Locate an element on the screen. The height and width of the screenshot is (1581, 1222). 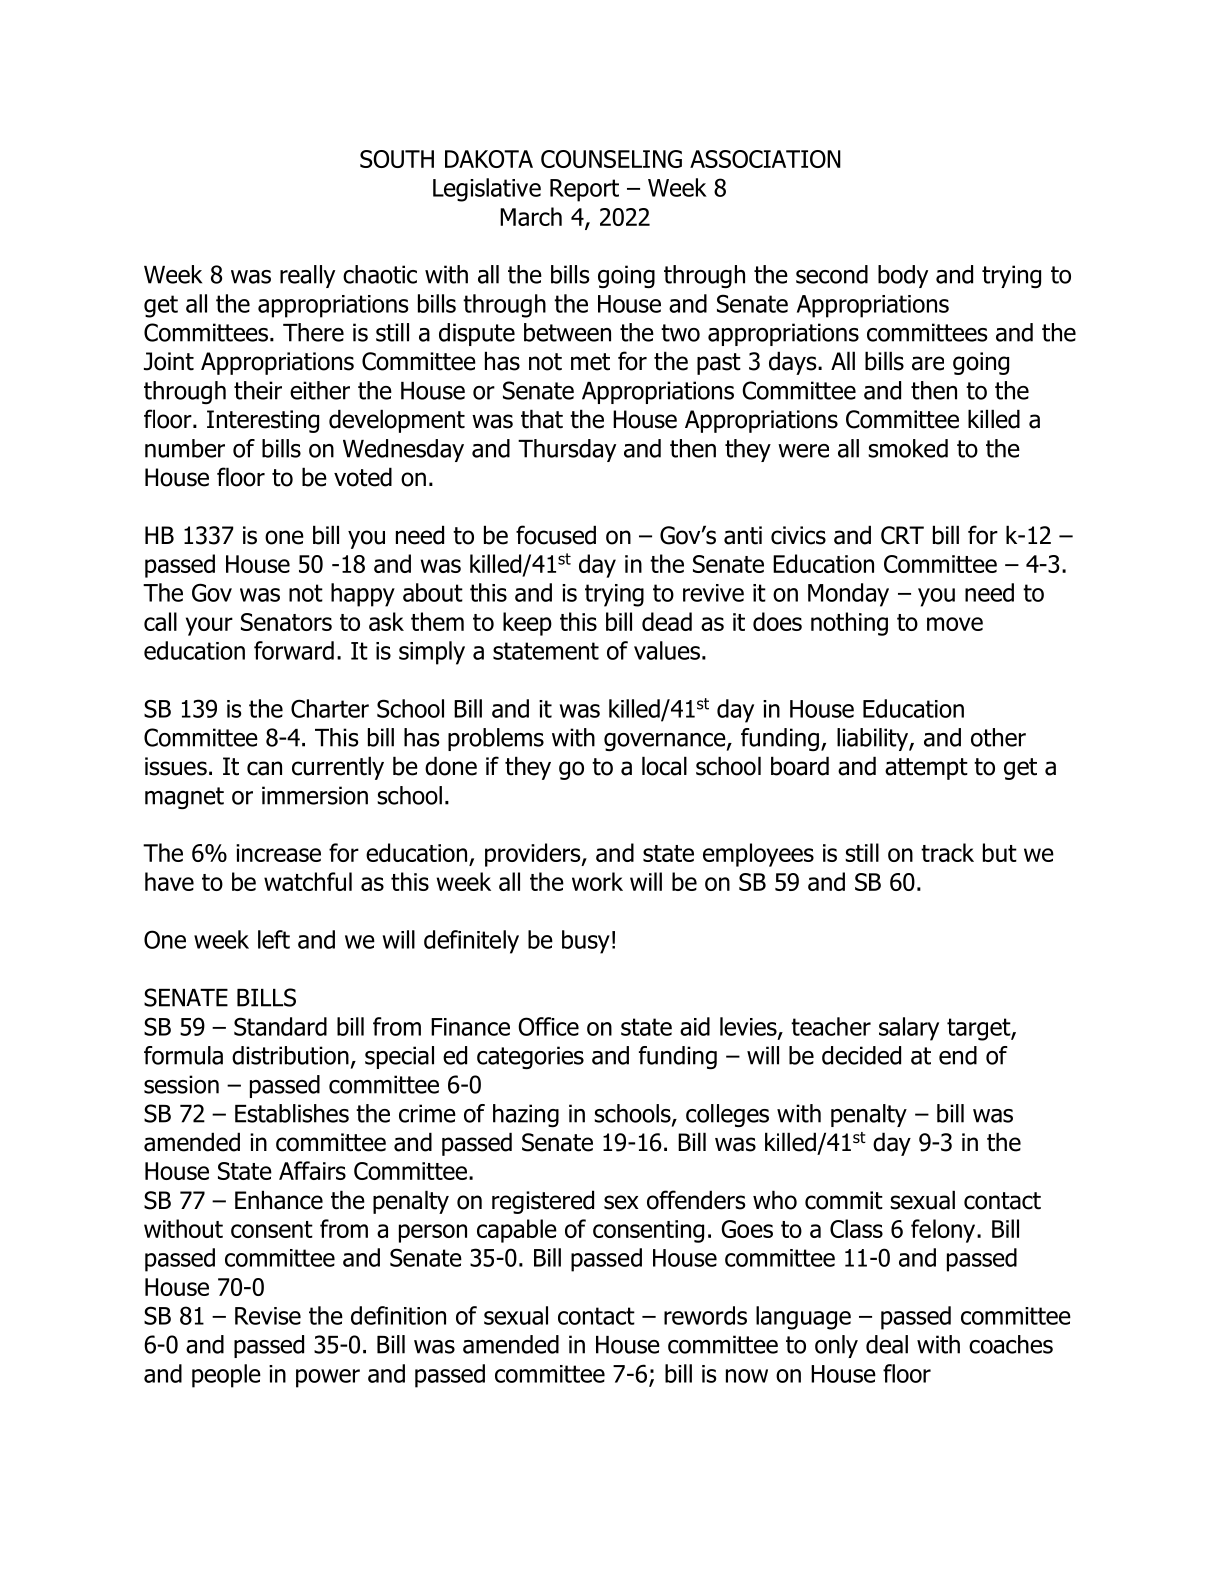
Thursday is located at coordinates (567, 450).
